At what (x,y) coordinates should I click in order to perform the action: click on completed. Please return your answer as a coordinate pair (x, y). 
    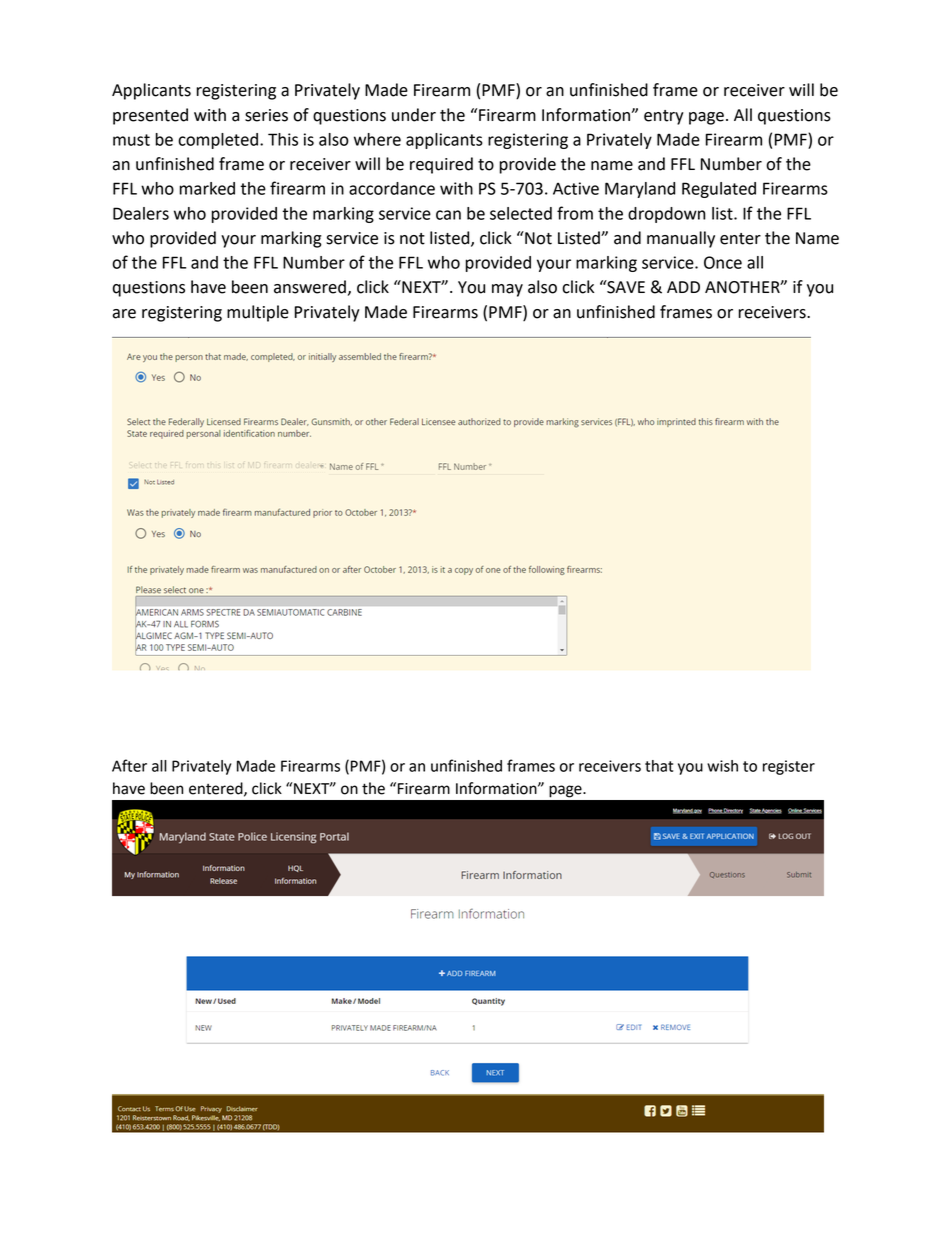
    Looking at the image, I should click on (218, 141).
